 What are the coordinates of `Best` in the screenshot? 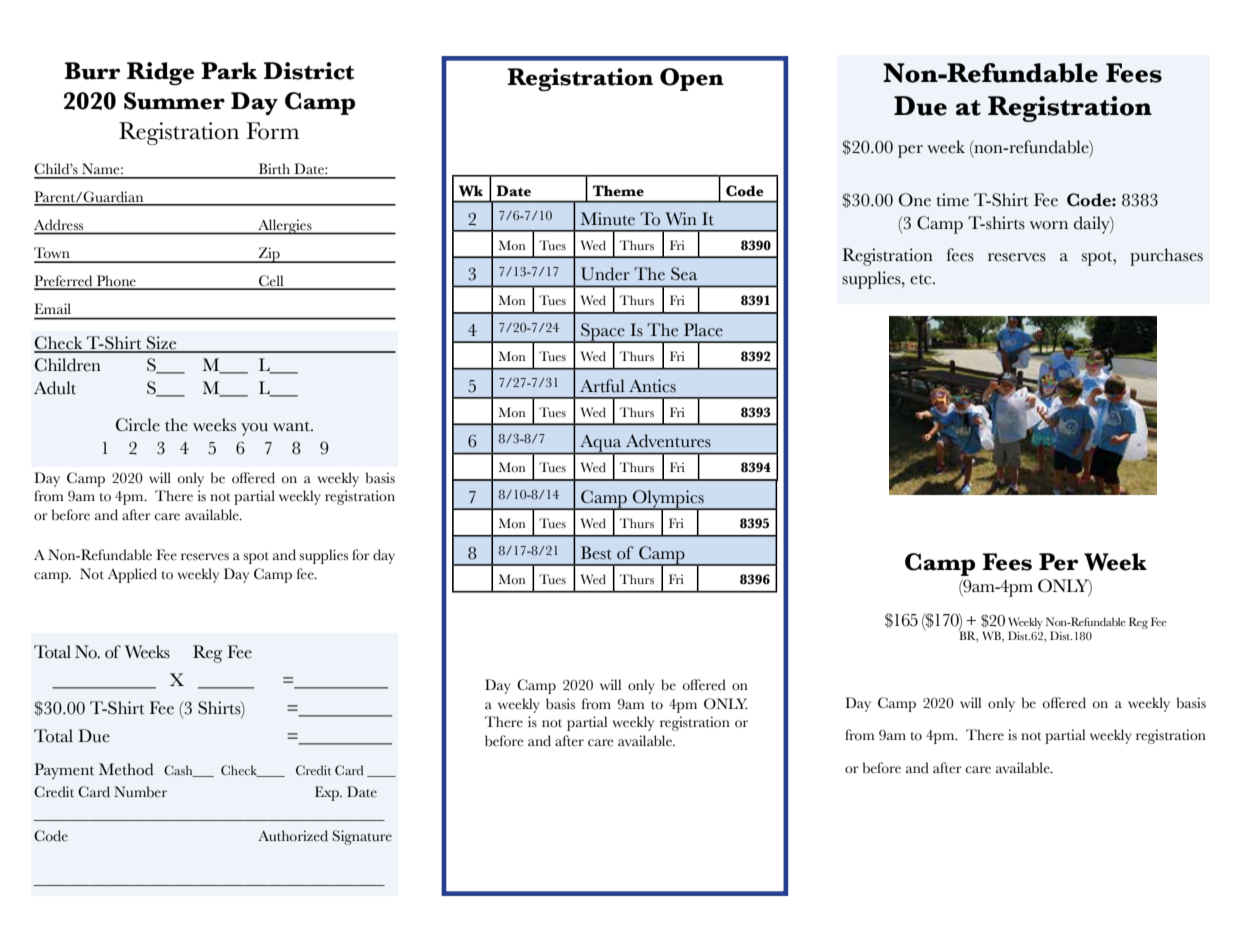 It's located at (596, 553).
